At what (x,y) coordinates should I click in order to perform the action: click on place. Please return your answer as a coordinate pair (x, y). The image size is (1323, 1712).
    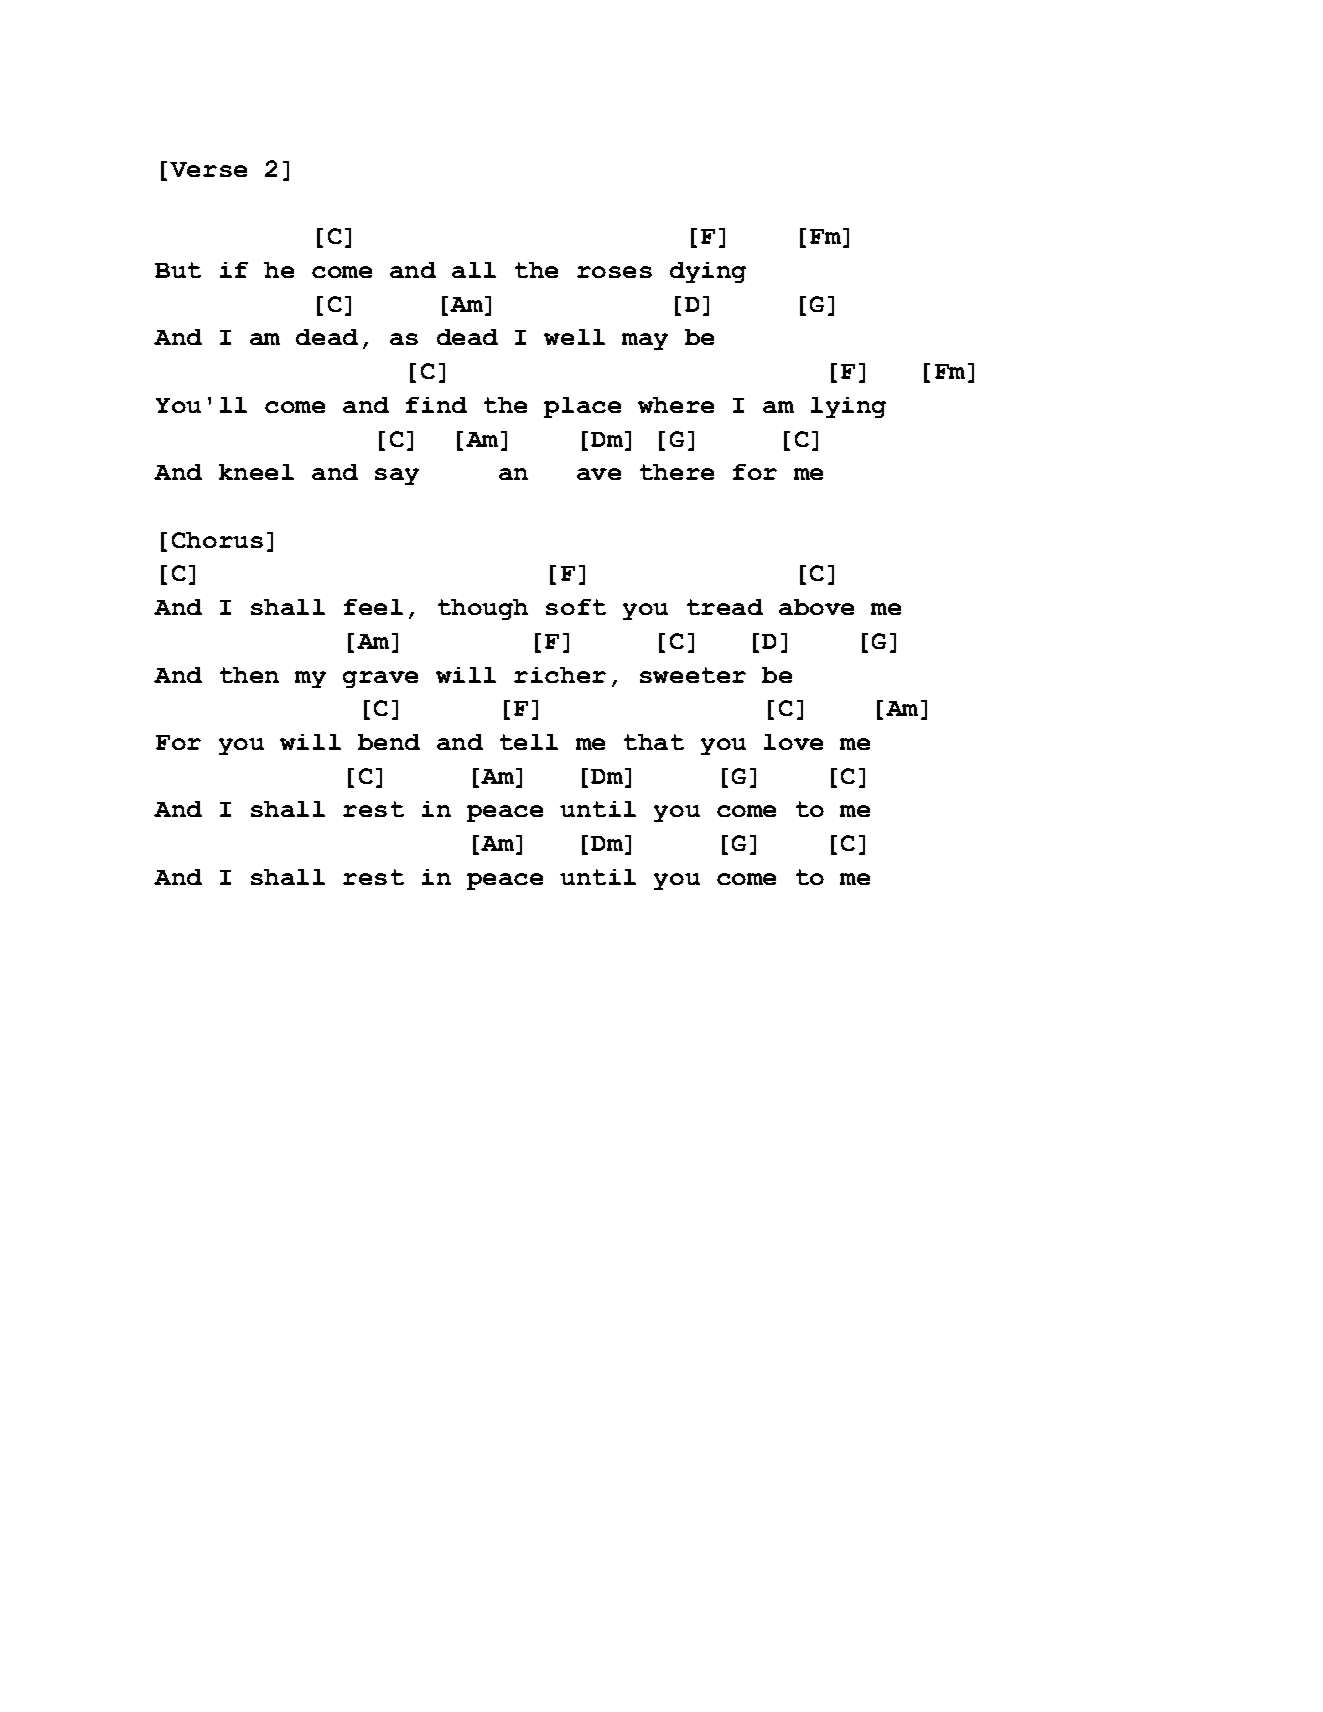
    Looking at the image, I should click on (582, 407).
